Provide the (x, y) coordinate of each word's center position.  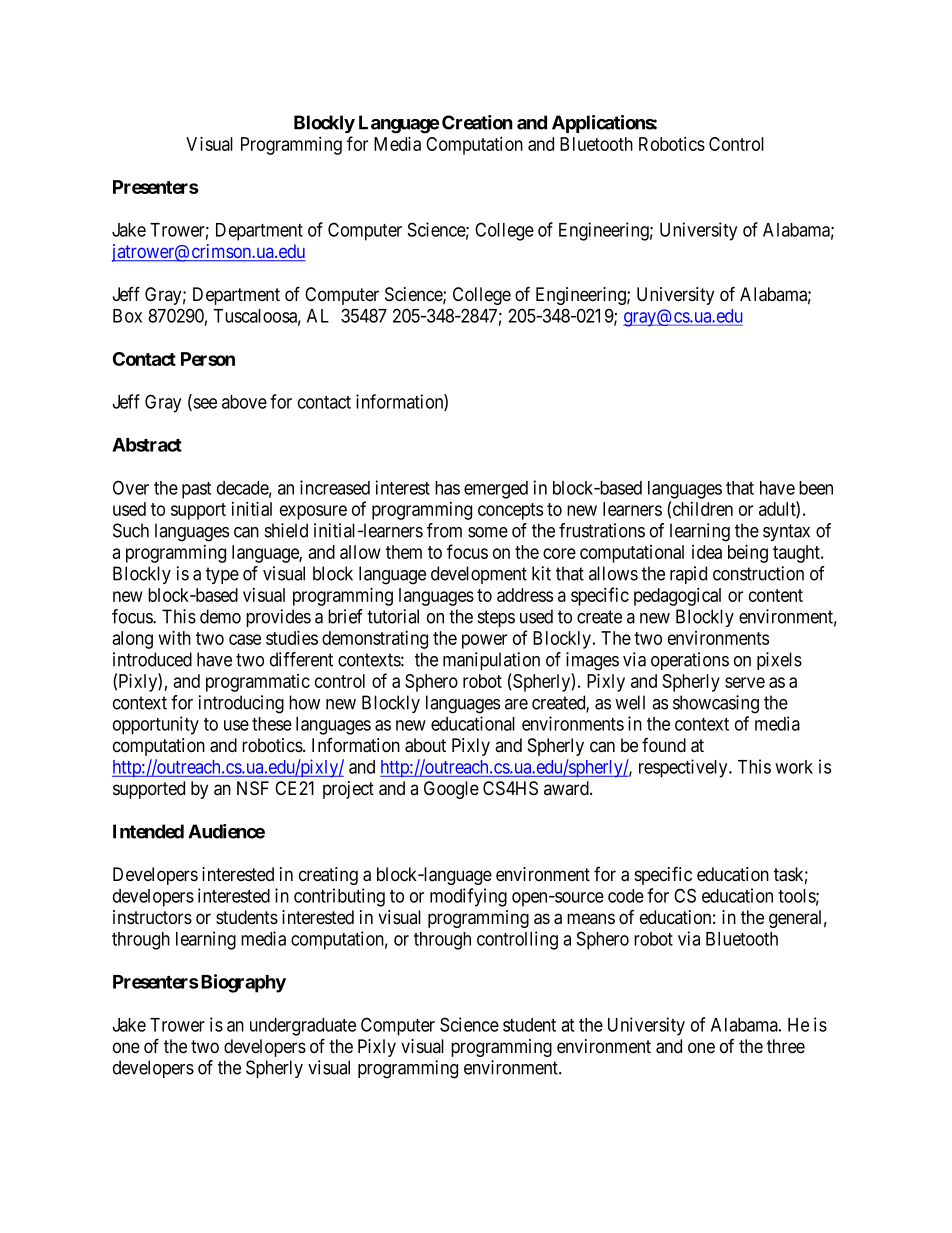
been (816, 488)
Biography (242, 983)
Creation (477, 122)
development (479, 575)
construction (758, 573)
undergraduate (303, 1027)
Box (127, 316)
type (222, 575)
